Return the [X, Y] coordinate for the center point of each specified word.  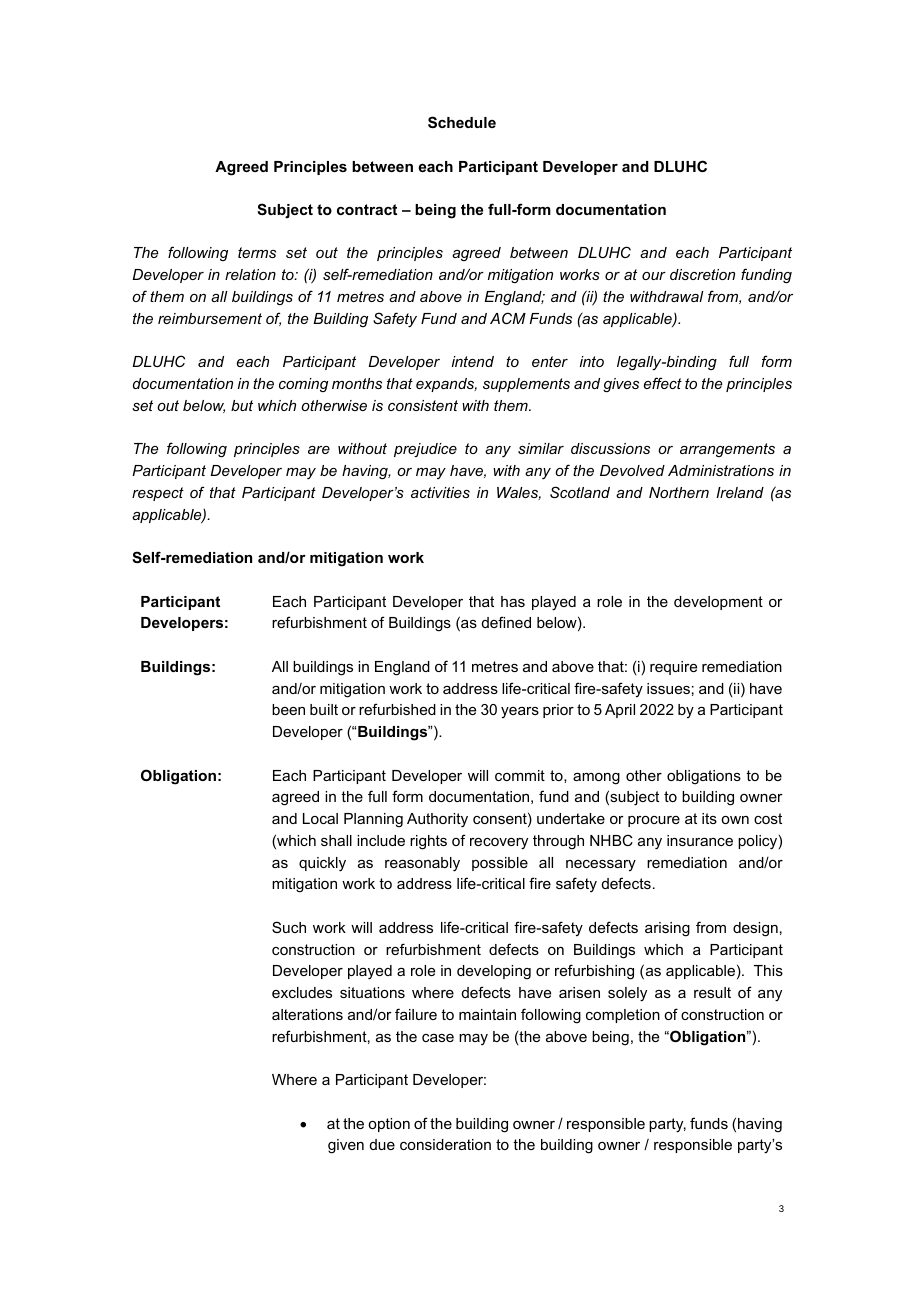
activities [440, 492]
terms [257, 252]
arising [667, 929]
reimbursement [210, 318]
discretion [702, 274]
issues [668, 688]
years [520, 712]
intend [473, 361]
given [346, 1146]
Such [289, 927]
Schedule [462, 122]
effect [663, 383]
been [288, 709]
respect [158, 494]
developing [494, 972]
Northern [679, 492]
